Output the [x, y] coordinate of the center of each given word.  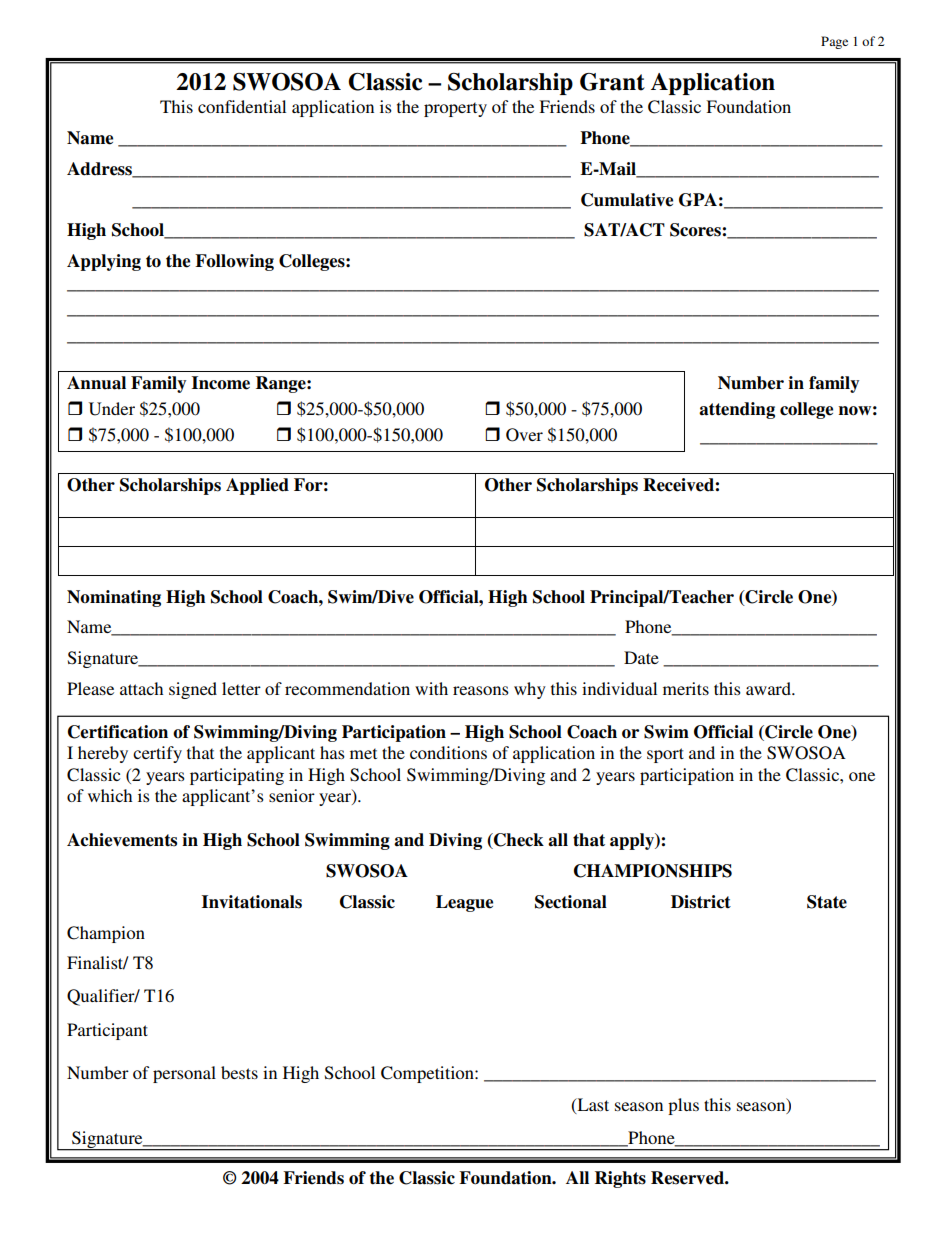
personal [184, 1074]
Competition [428, 1074]
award [769, 688]
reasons [481, 690]
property [455, 109]
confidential [242, 106]
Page [834, 42]
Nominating [114, 598]
